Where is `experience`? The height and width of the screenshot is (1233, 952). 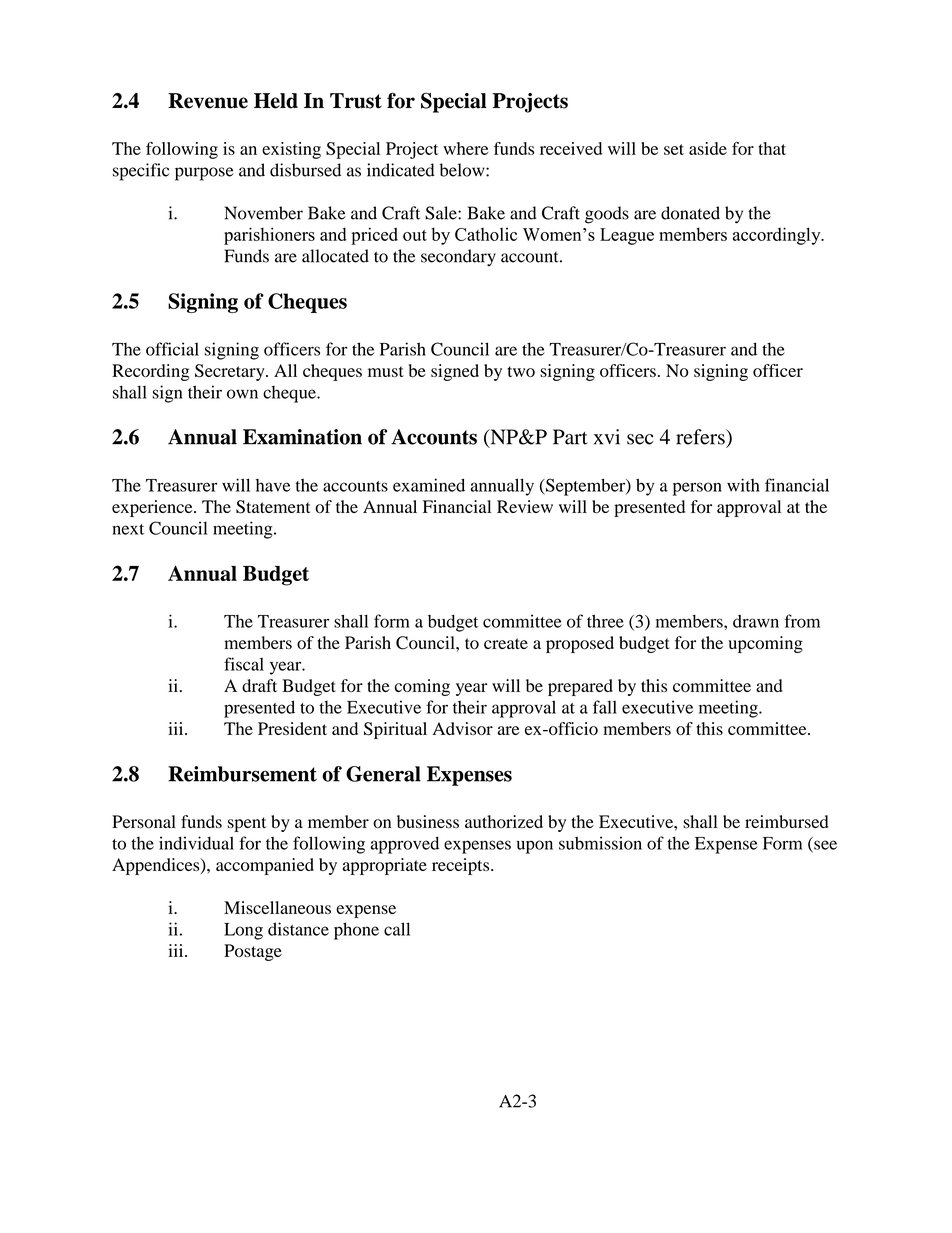 experience is located at coordinates (153, 508).
